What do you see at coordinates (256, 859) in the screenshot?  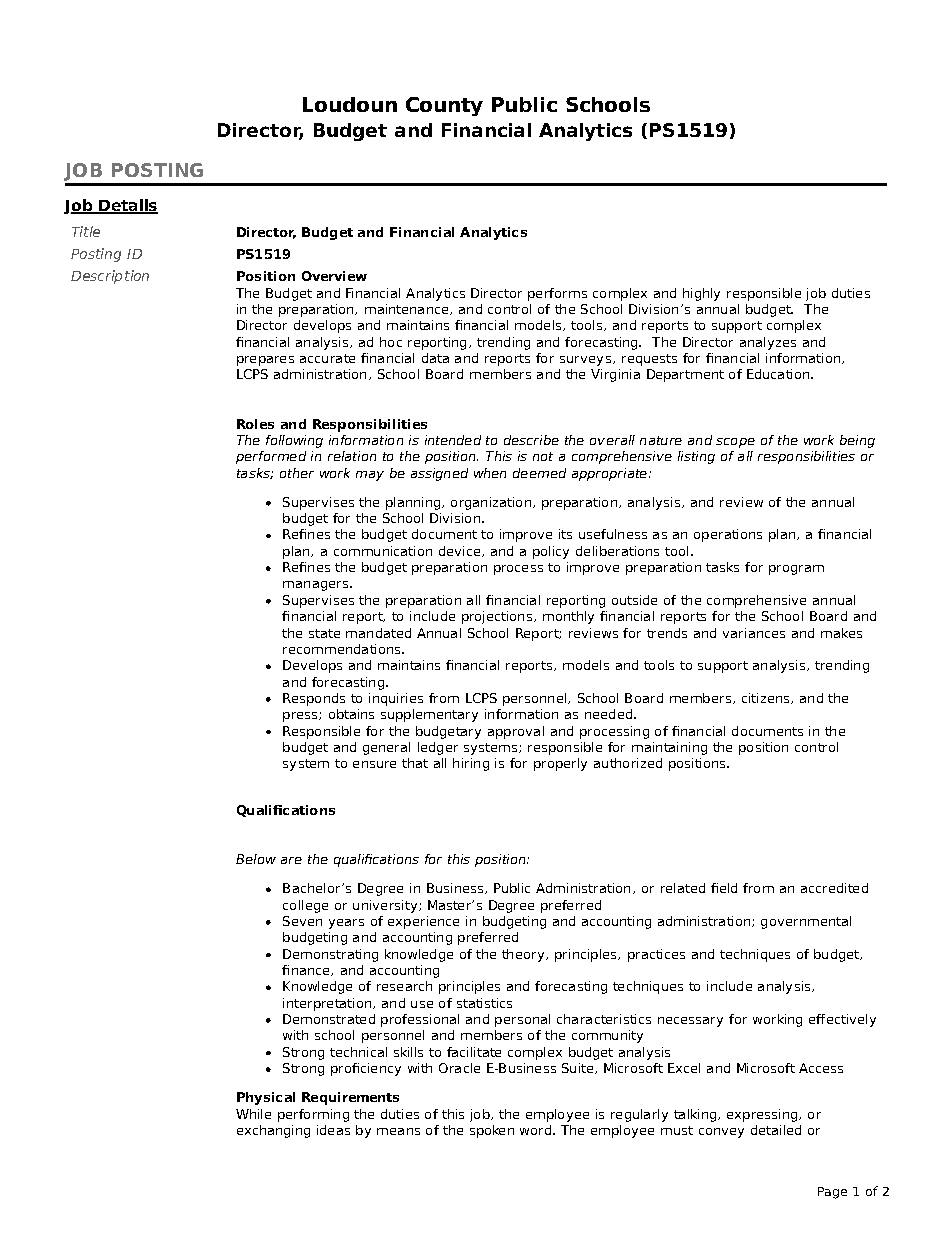 I see `Below` at bounding box center [256, 859].
